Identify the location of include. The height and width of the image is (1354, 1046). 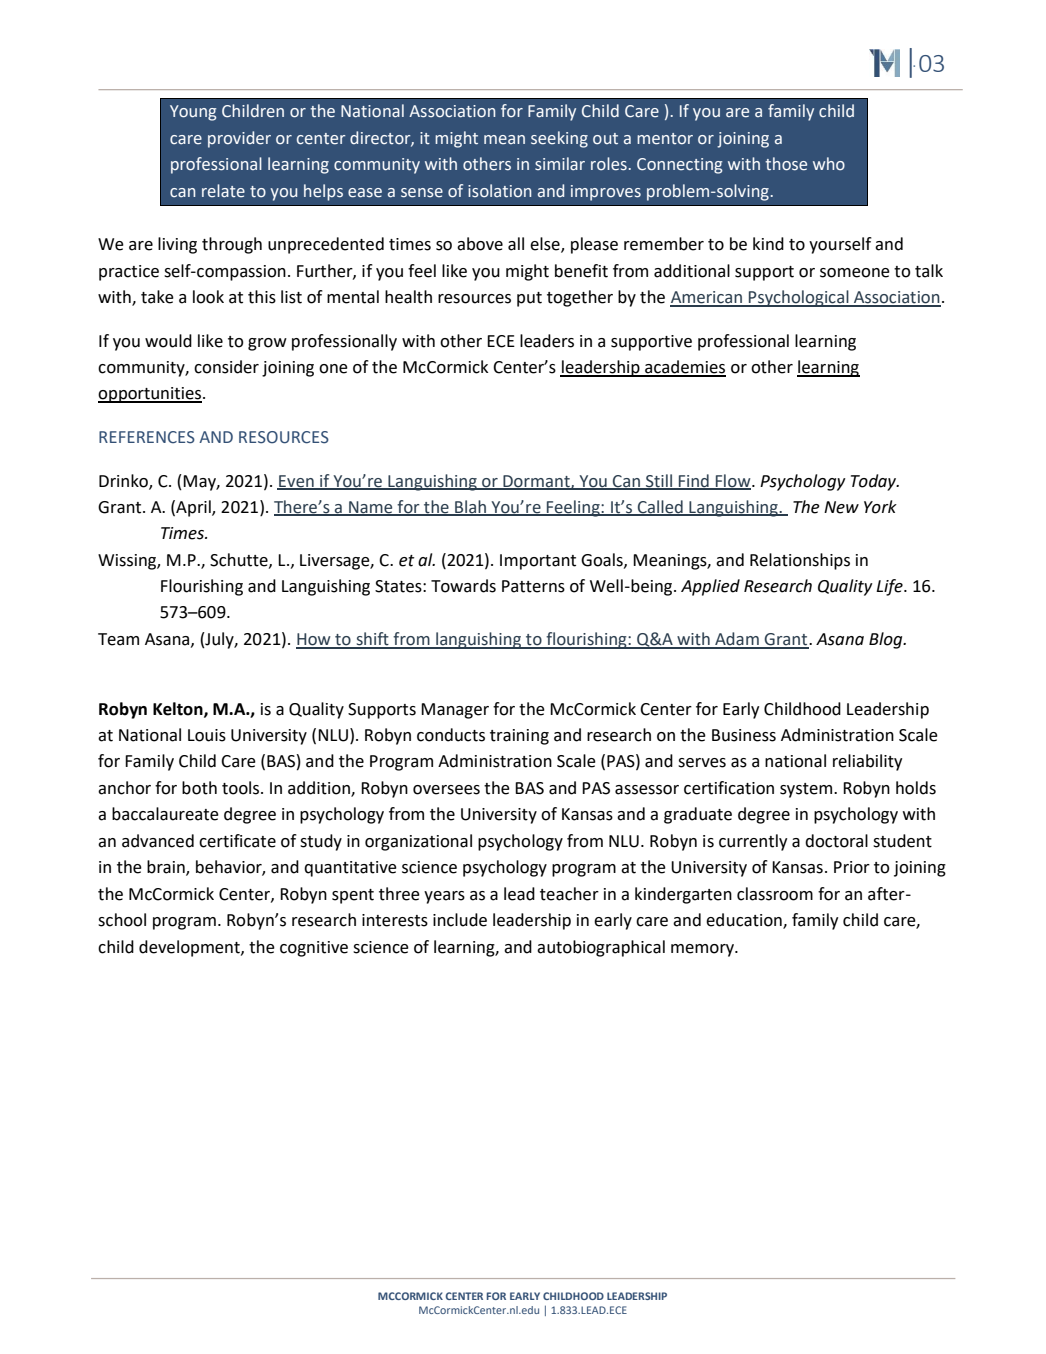
(460, 920).
